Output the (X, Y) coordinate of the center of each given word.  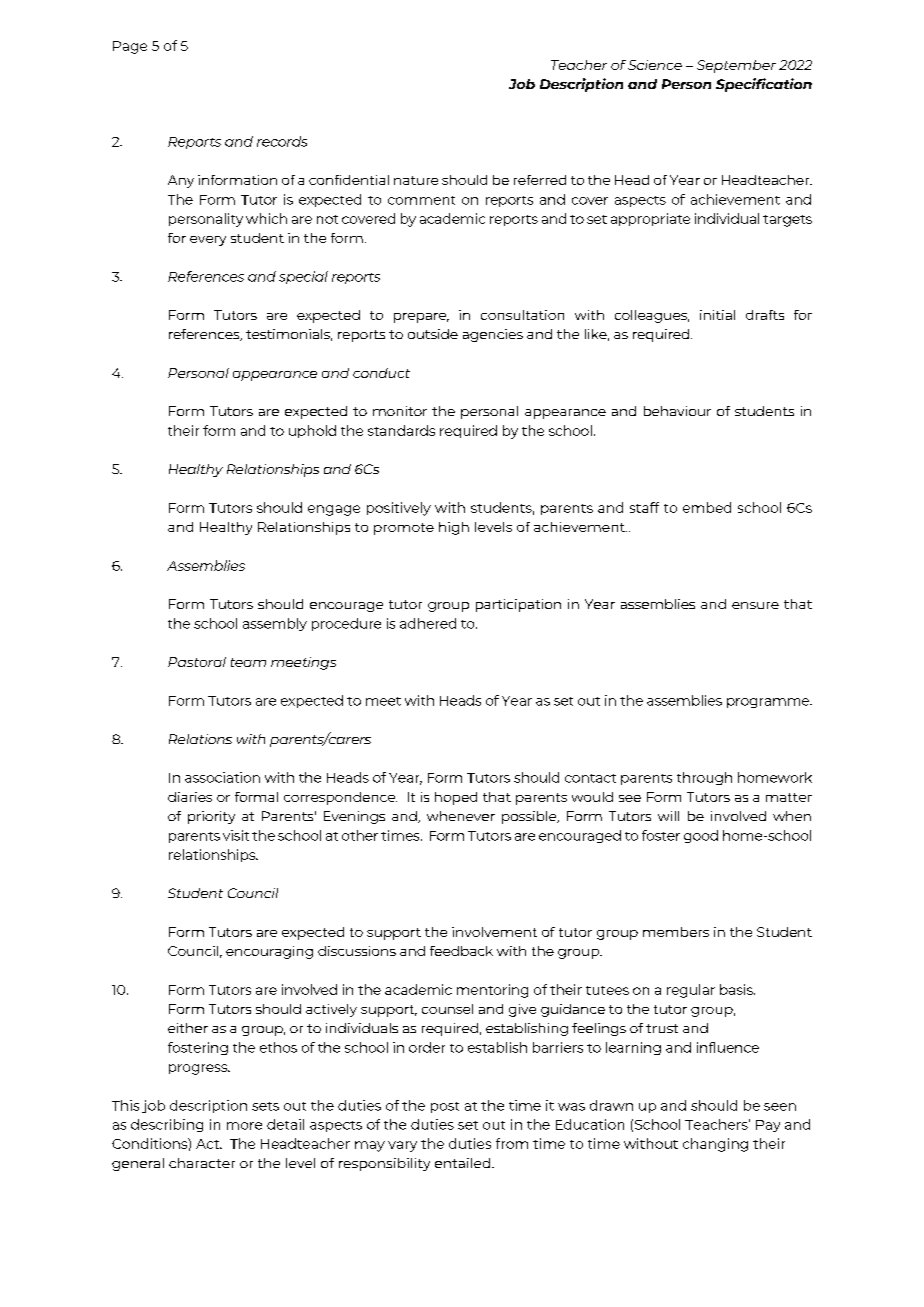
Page (130, 47)
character (202, 1163)
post (445, 1107)
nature (416, 180)
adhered (428, 623)
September (736, 66)
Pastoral (197, 662)
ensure (755, 605)
